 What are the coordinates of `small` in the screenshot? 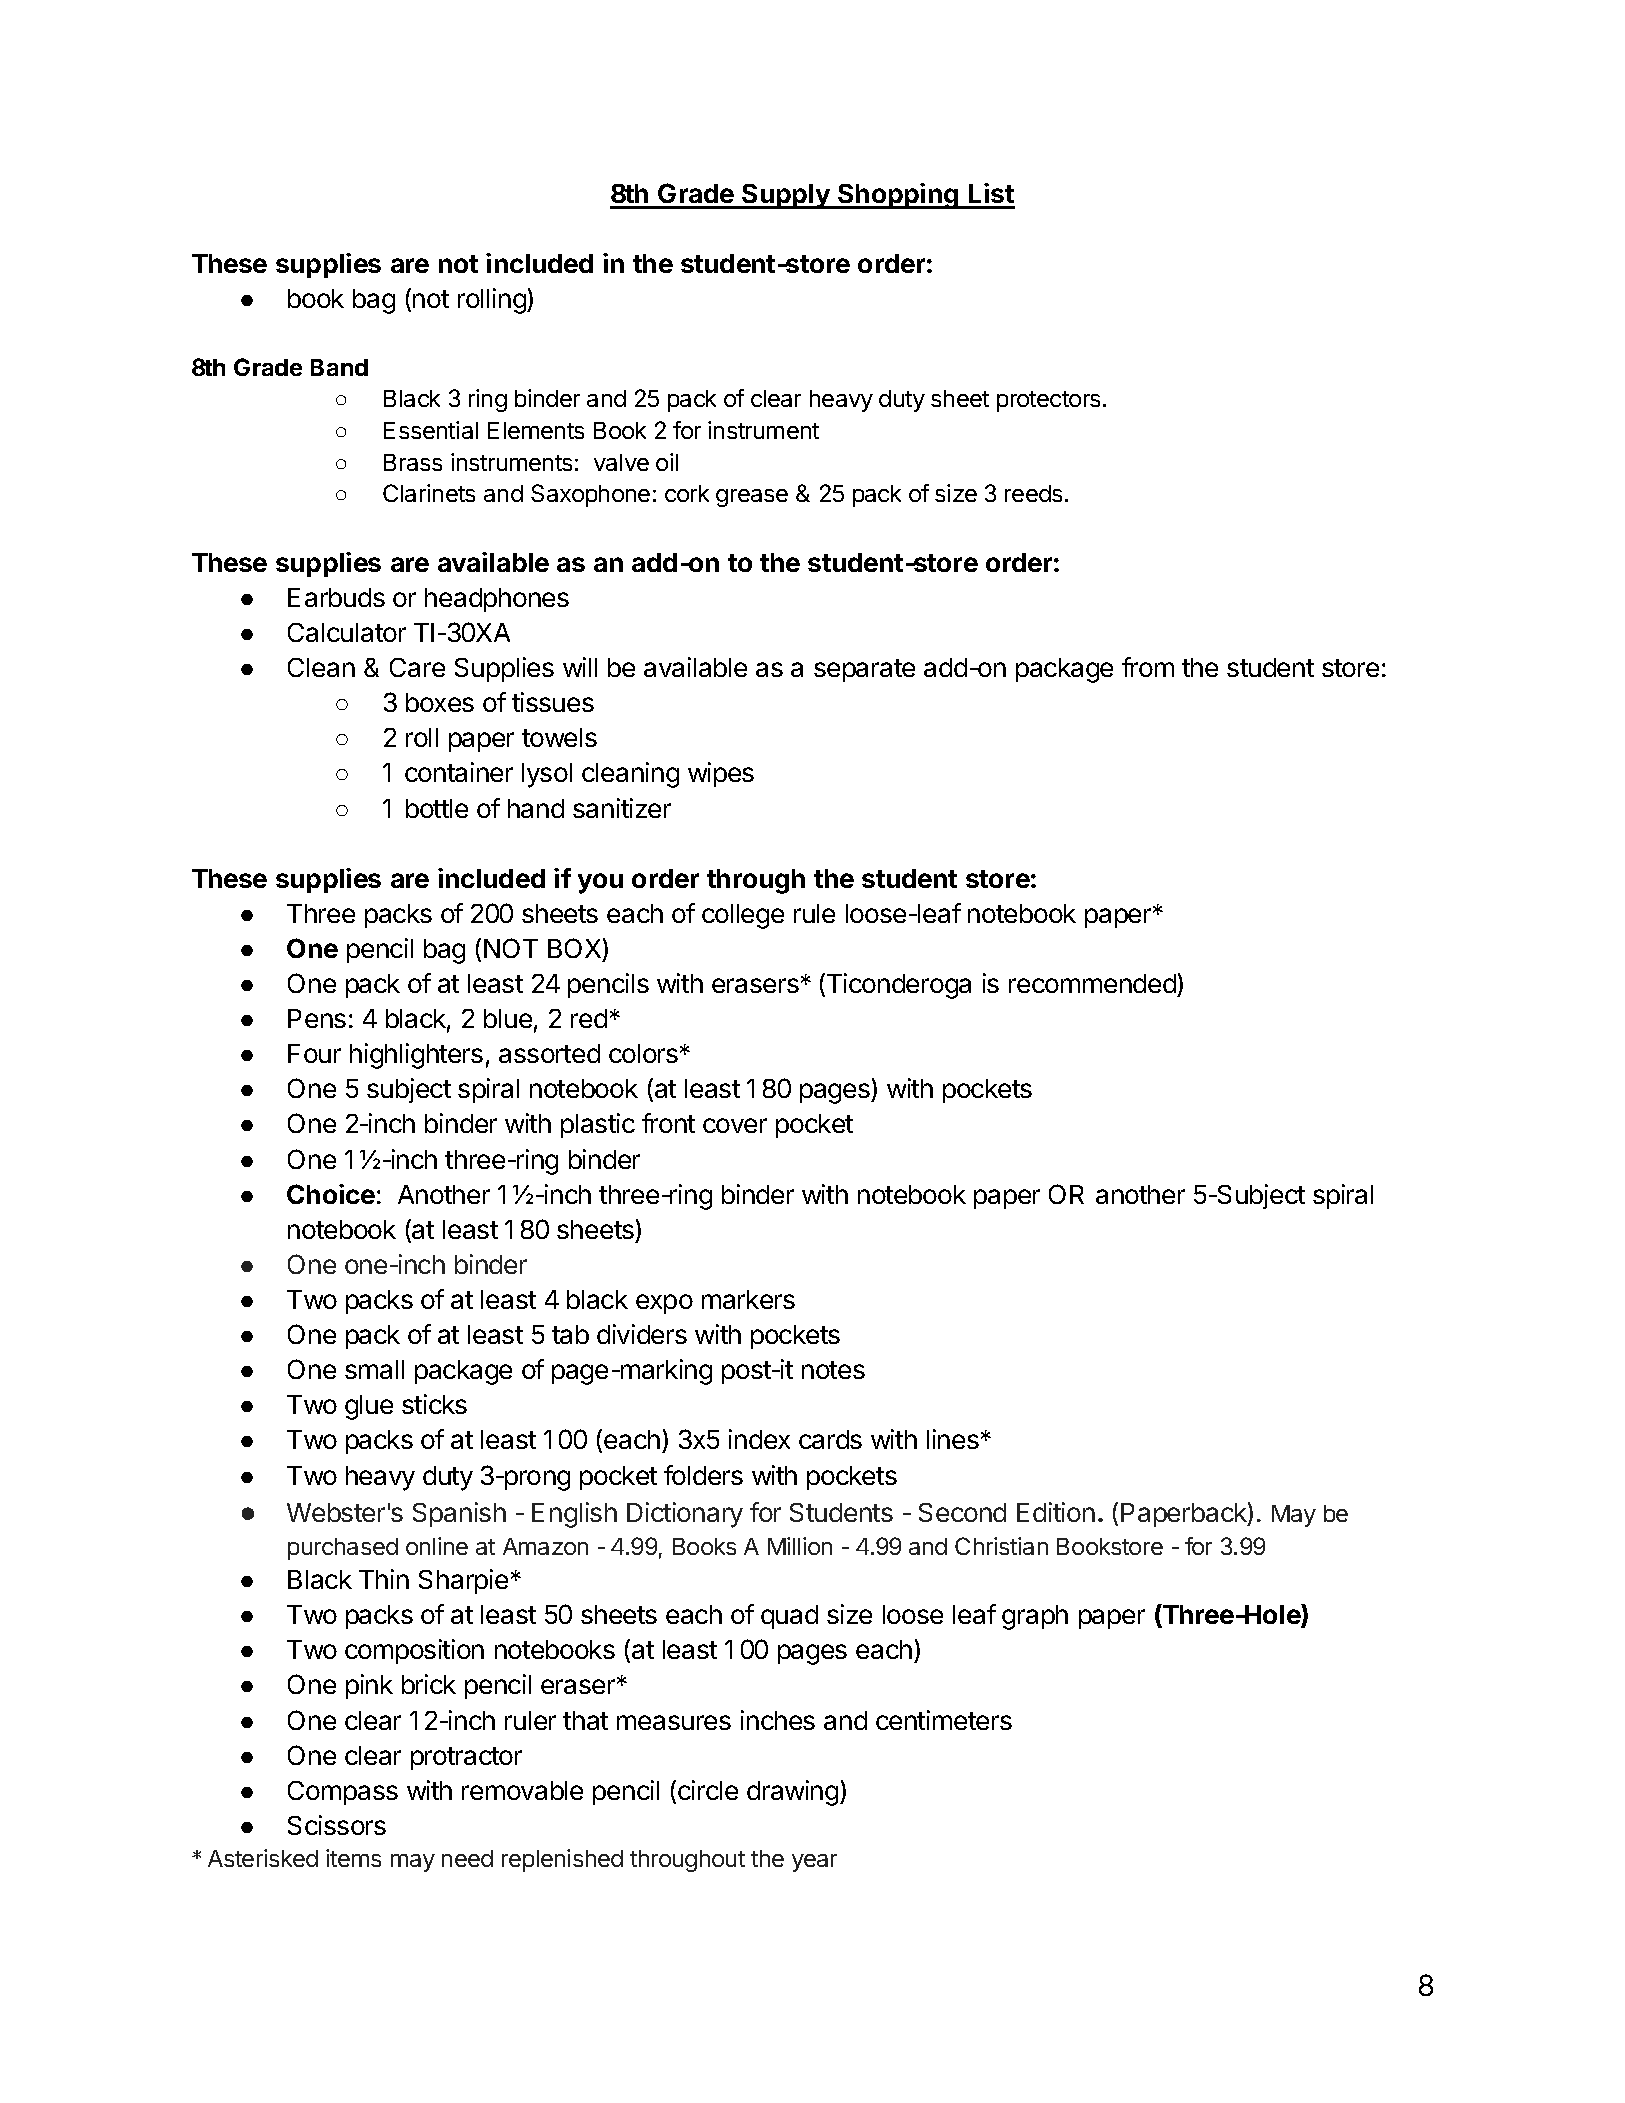 It's located at (374, 1369).
